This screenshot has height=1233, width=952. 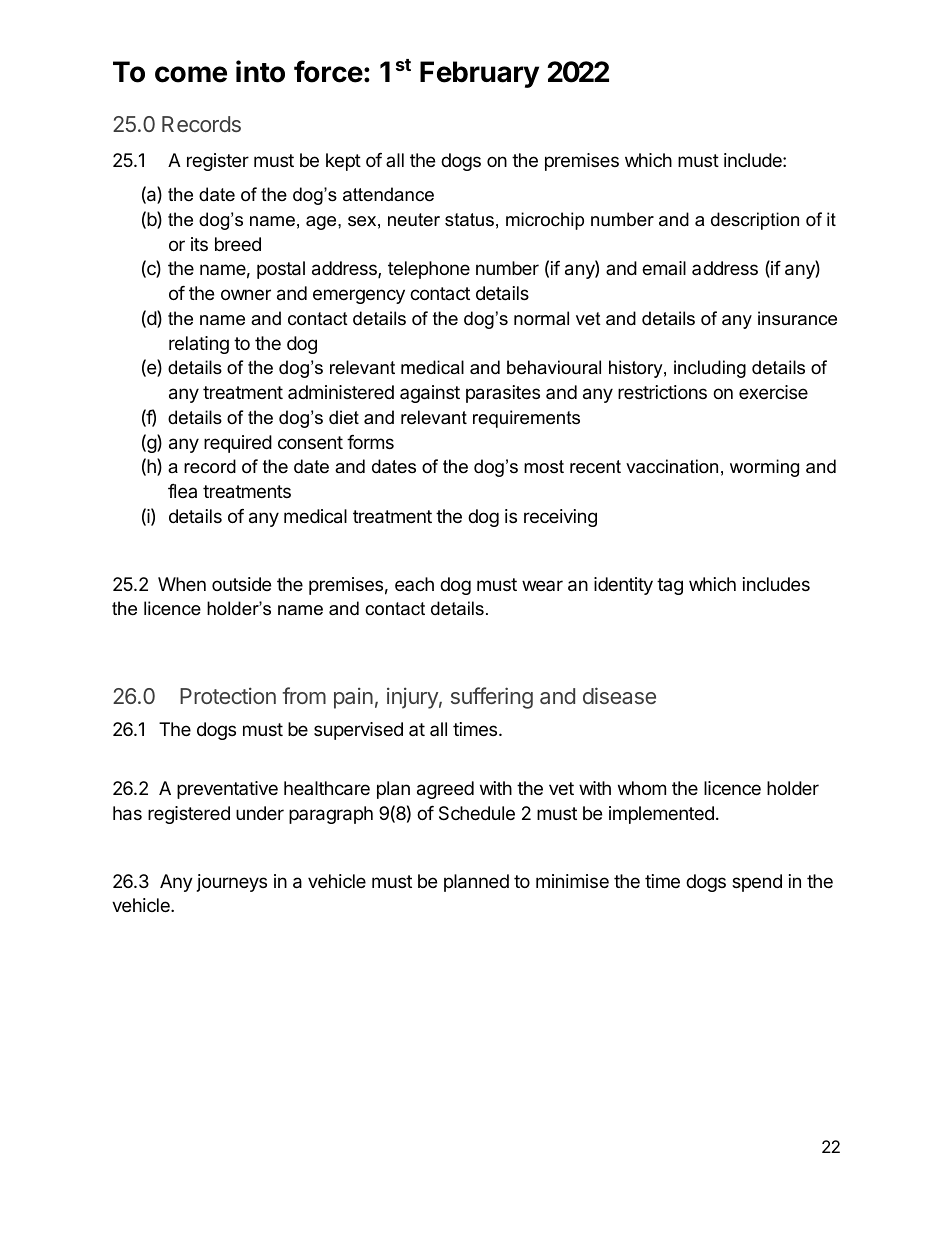 I want to click on email, so click(x=664, y=268).
